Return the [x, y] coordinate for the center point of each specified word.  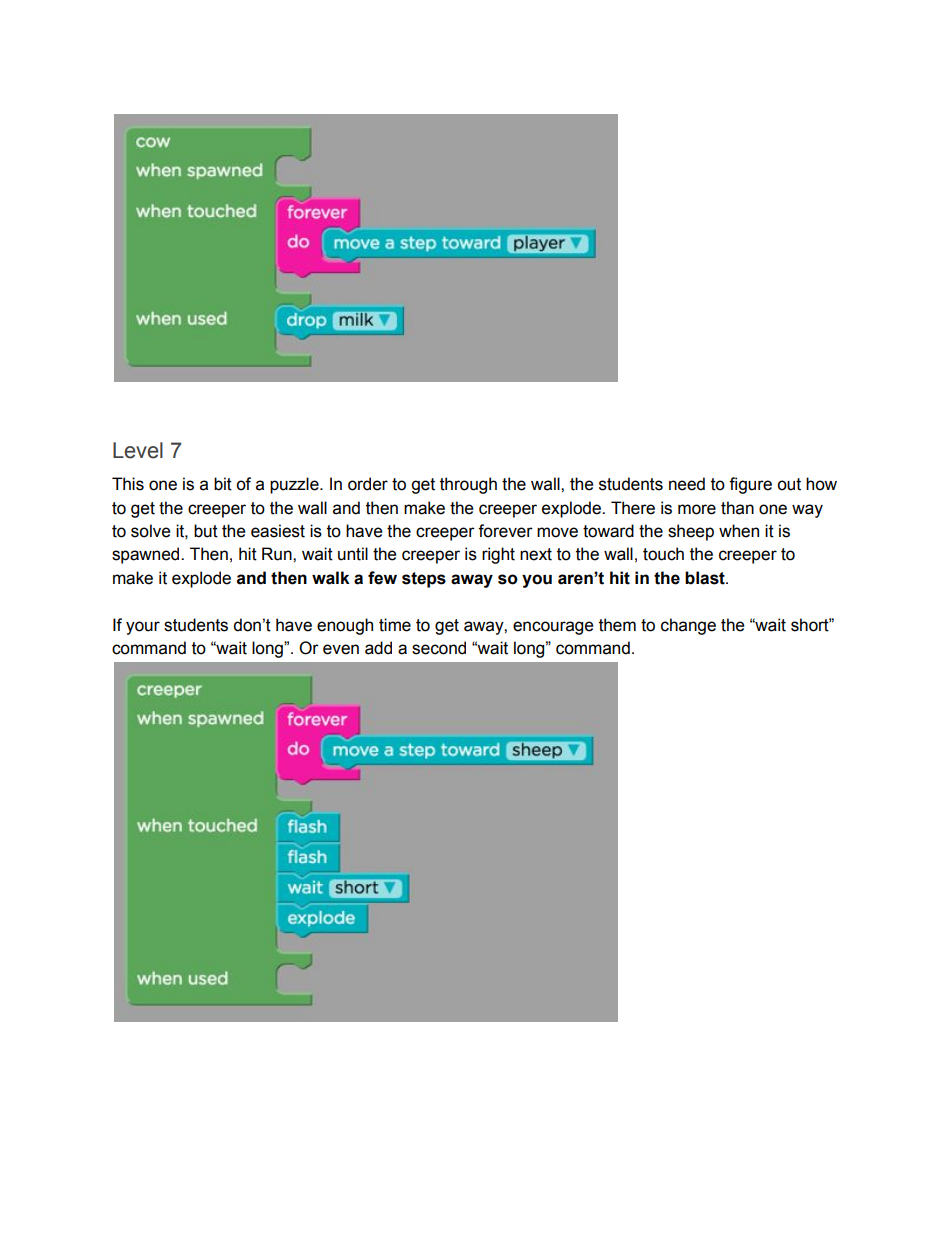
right [498, 555]
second [439, 648]
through [468, 485]
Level [138, 450]
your [143, 628]
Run [278, 554]
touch [663, 554]
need [687, 484]
